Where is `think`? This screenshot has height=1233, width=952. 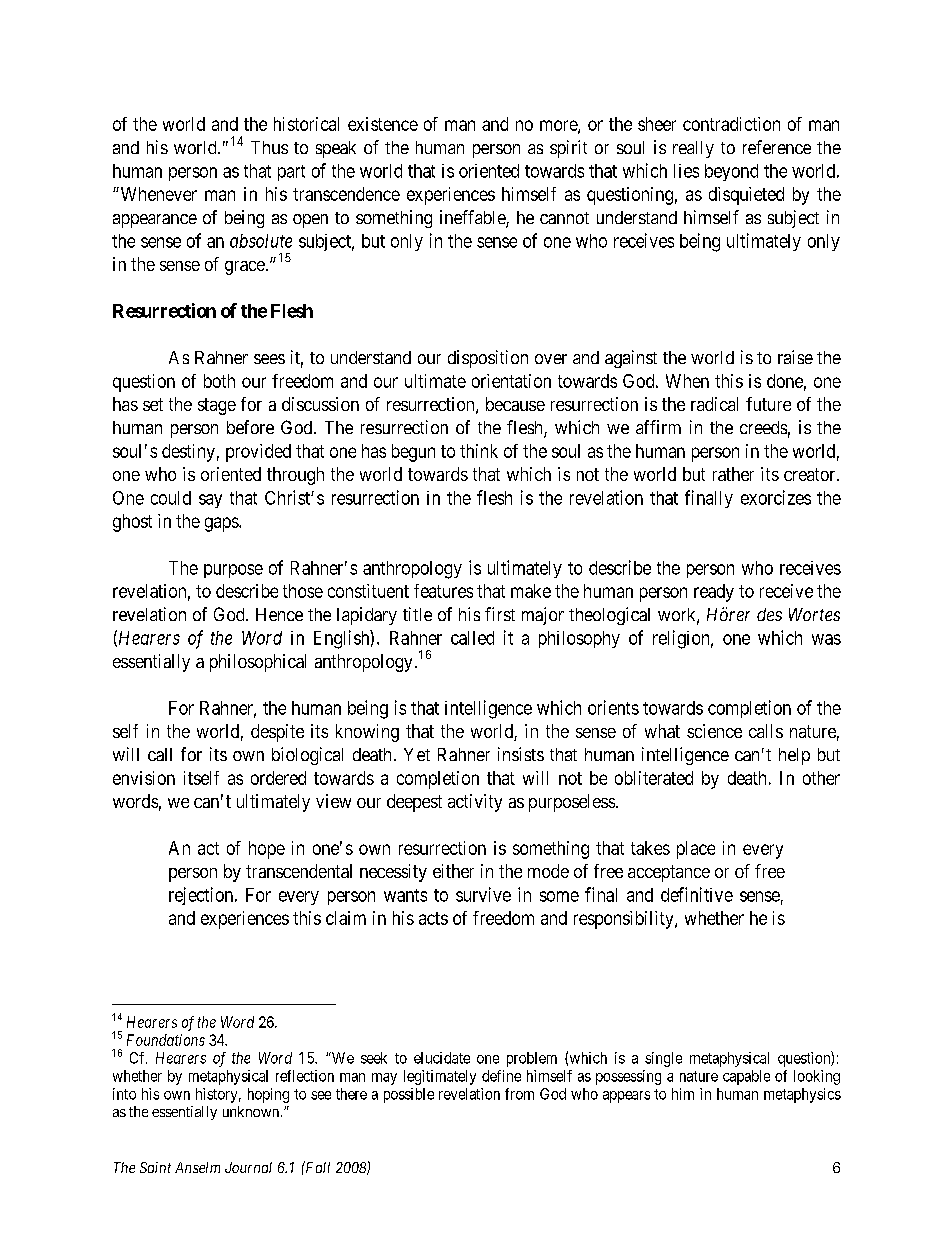 think is located at coordinates (479, 451).
